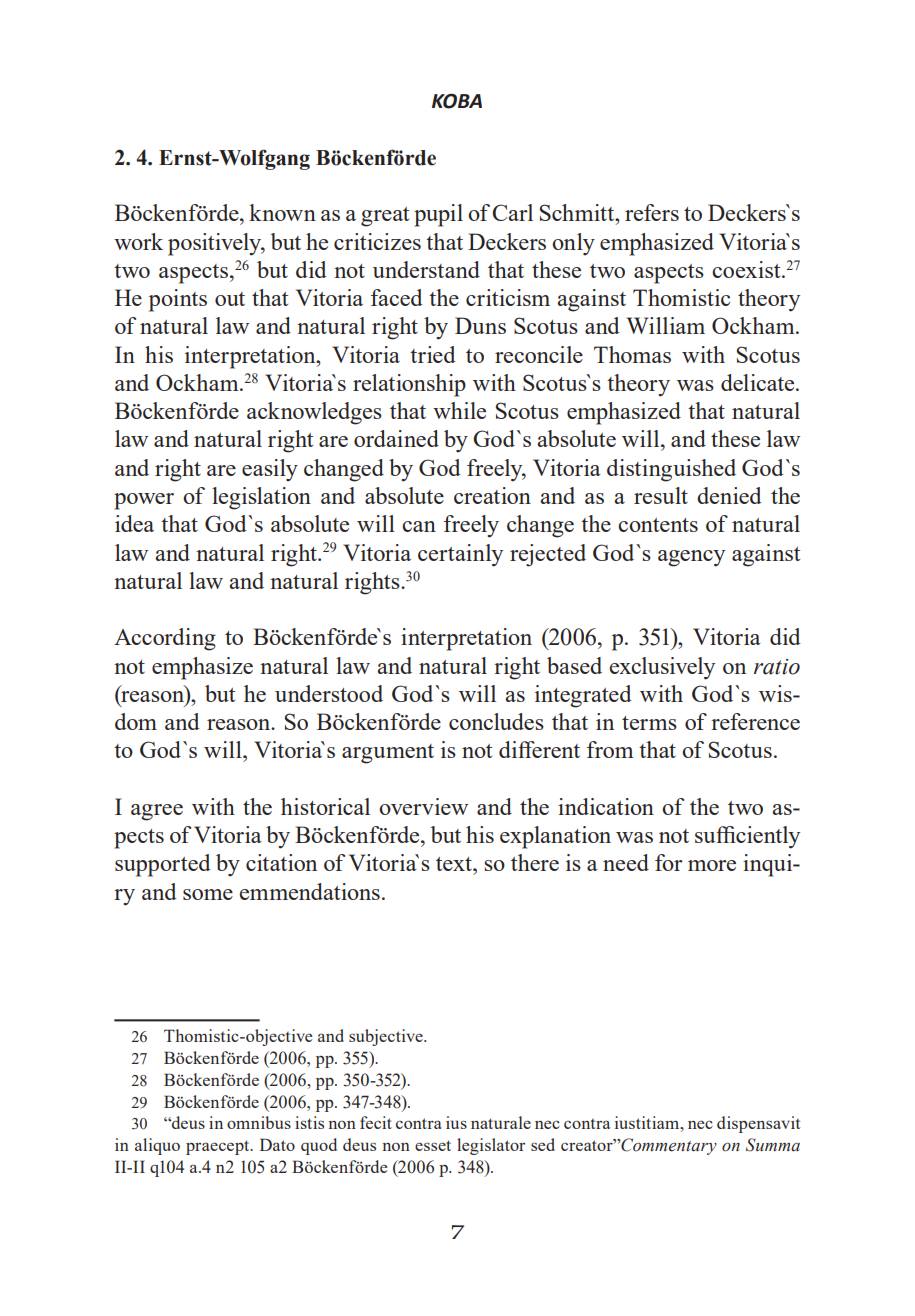  Describe the element at coordinates (438, 215) in the page. I see `pupil` at that location.
